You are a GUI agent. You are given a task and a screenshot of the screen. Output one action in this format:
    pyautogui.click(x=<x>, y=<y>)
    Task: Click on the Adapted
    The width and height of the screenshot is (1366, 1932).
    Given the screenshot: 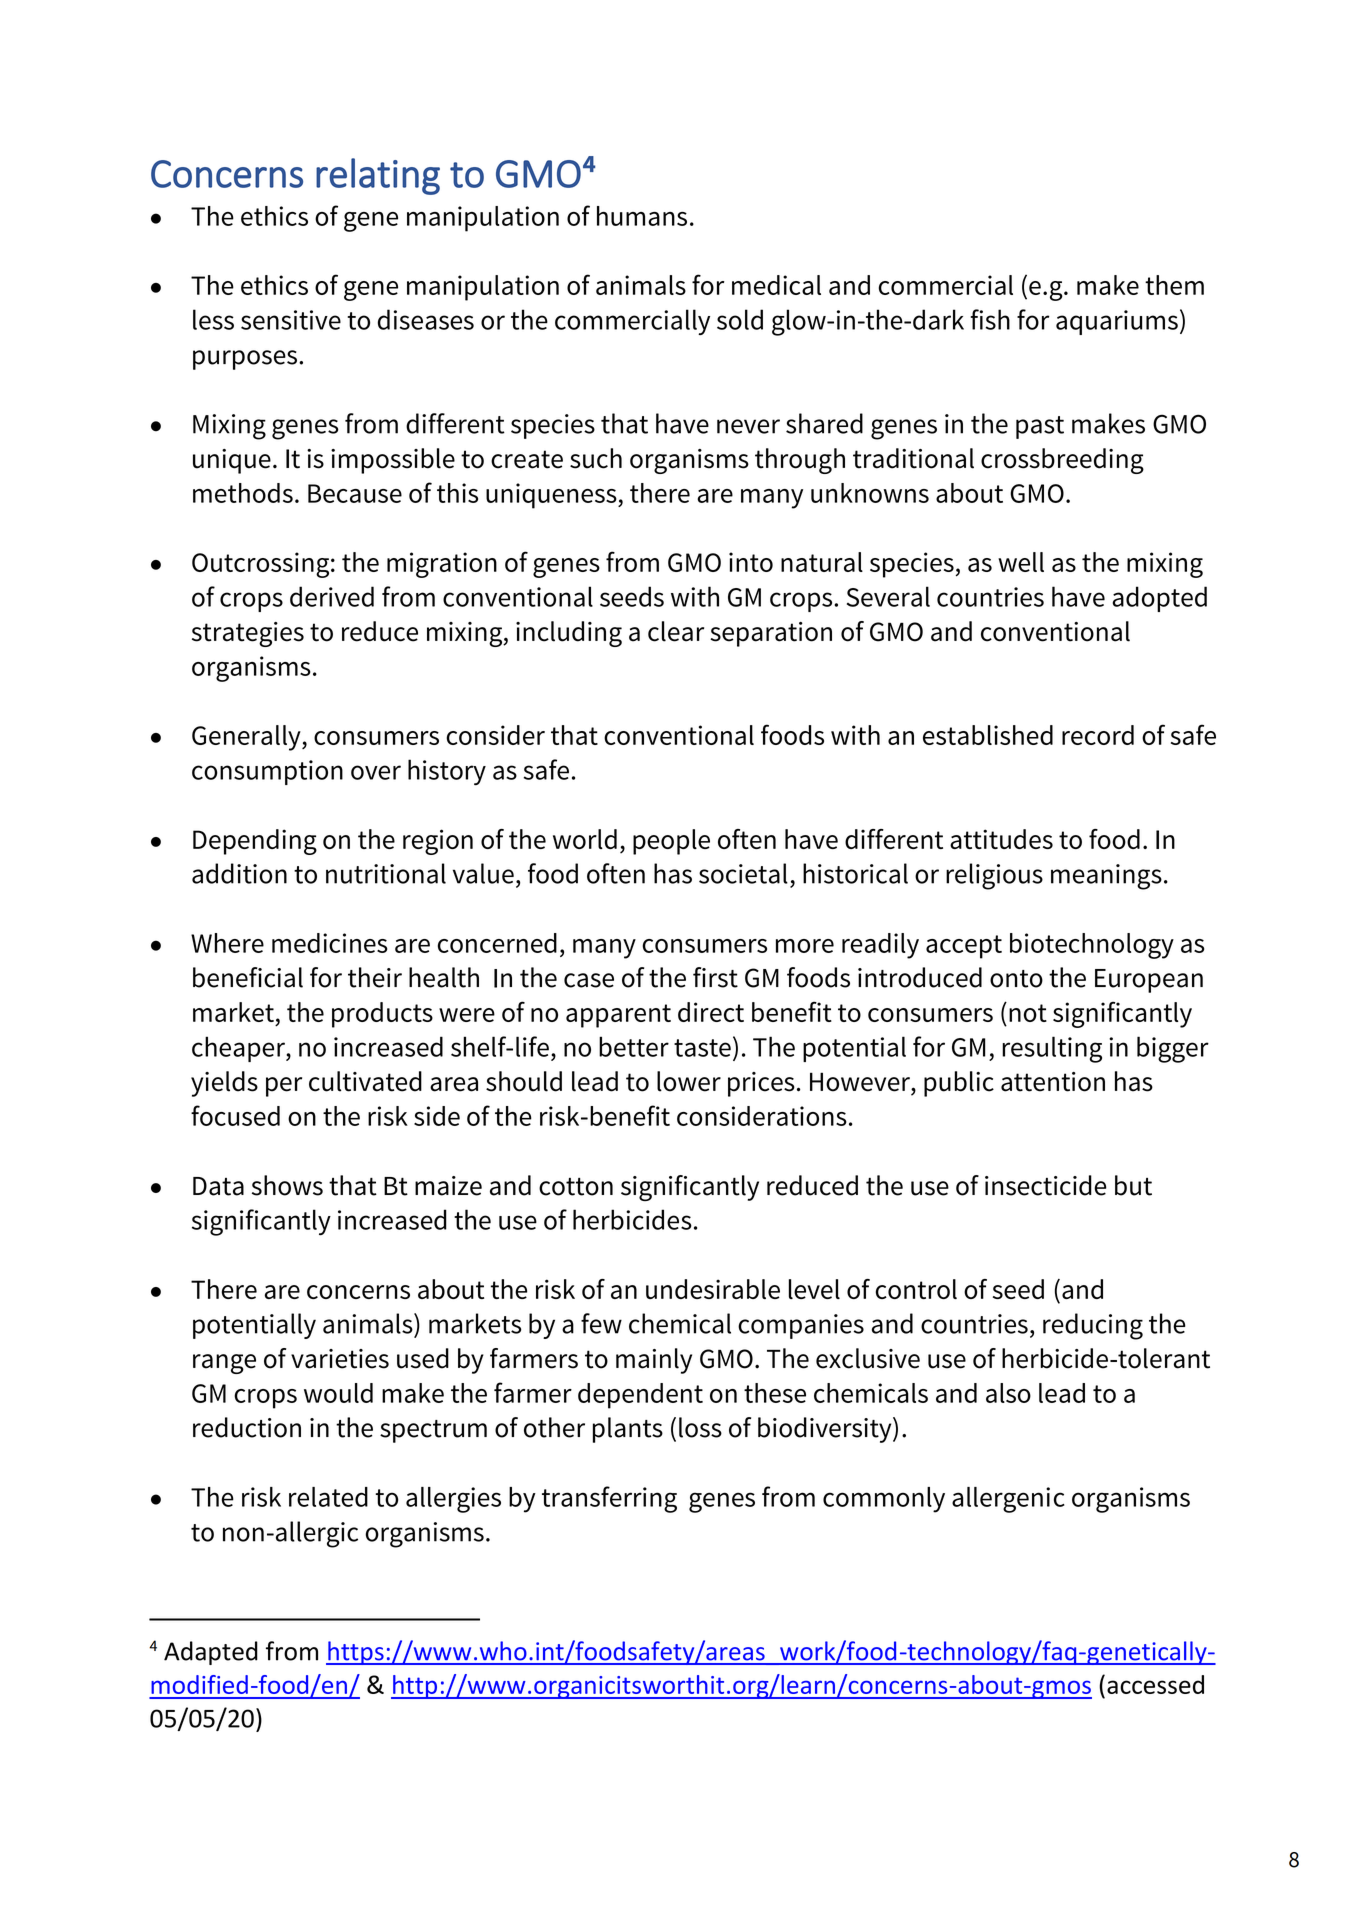 What is the action you would take?
    pyautogui.click(x=211, y=1653)
